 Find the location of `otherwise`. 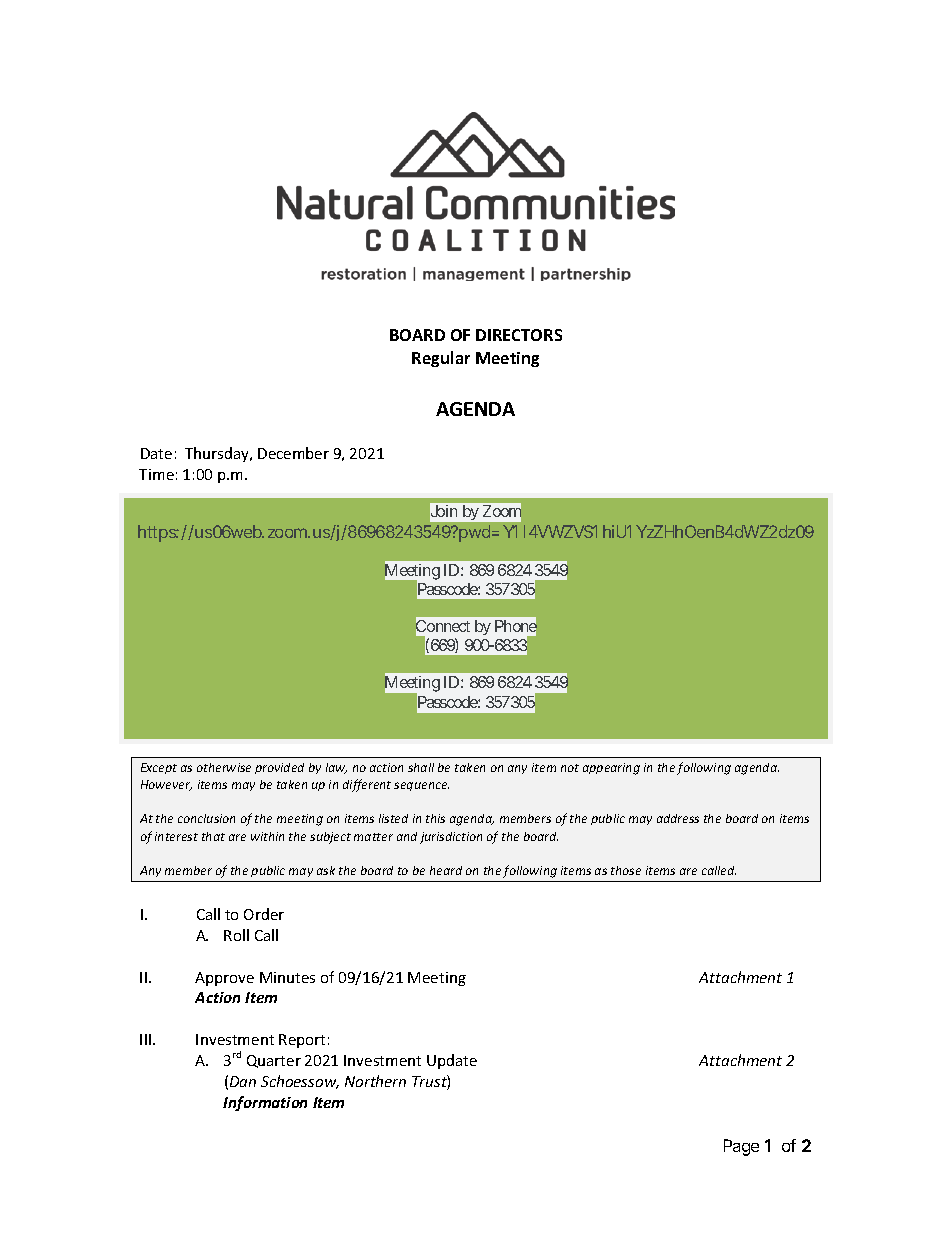

otherwise is located at coordinates (224, 767).
